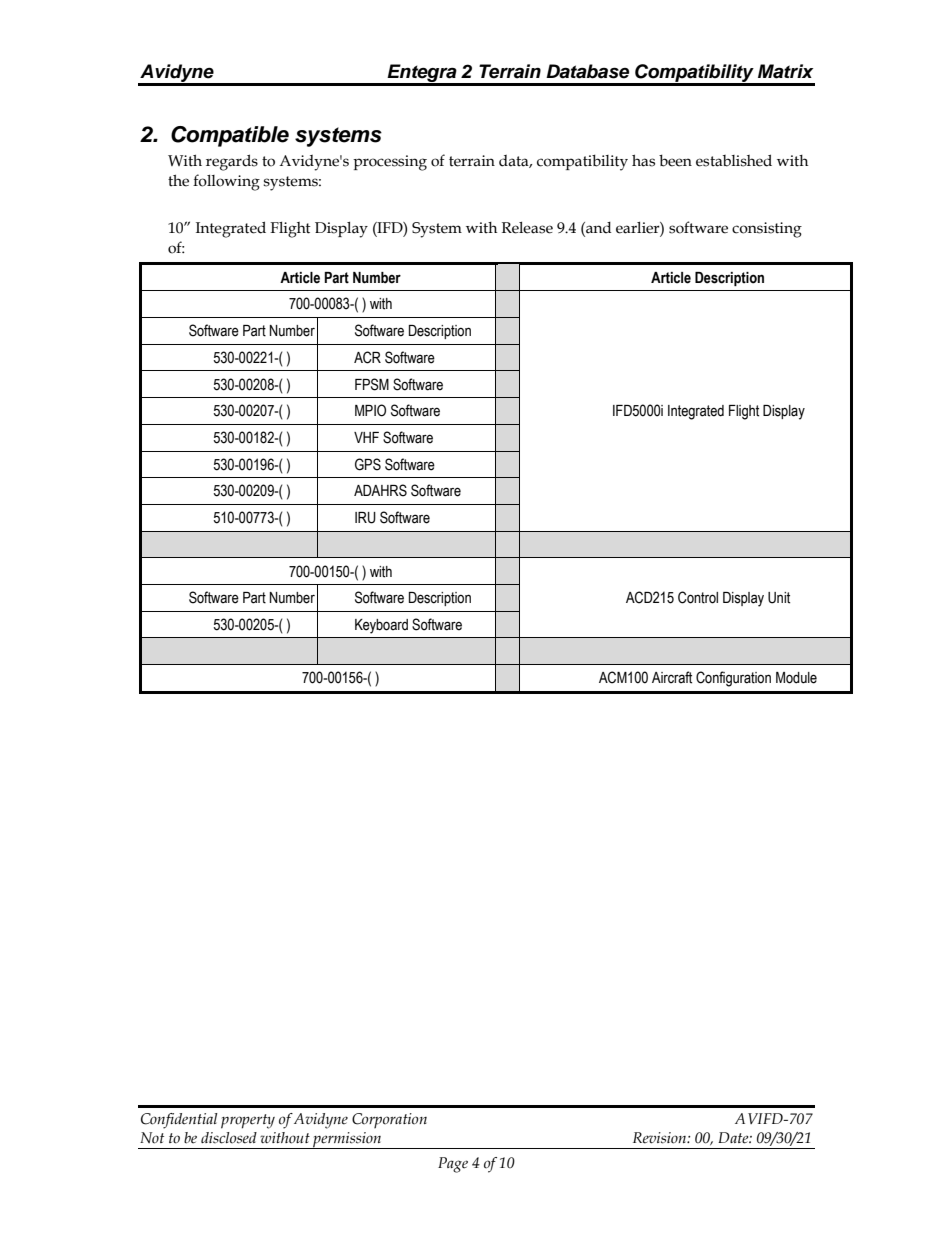 The width and height of the page is (952, 1233). What do you see at coordinates (229, 1138) in the page?
I see `disclosed` at bounding box center [229, 1138].
